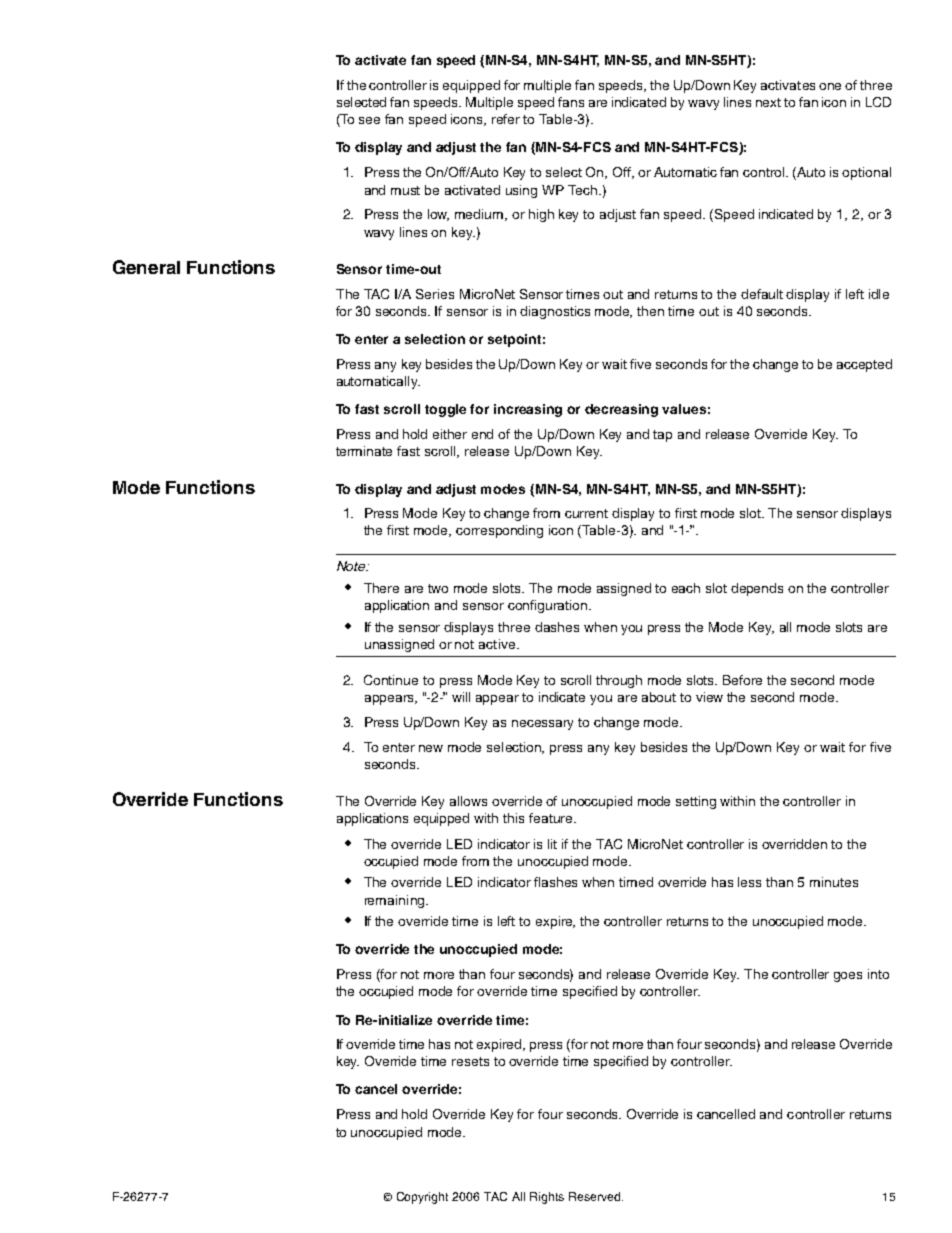 The width and height of the document is (952, 1233). I want to click on Reserved, so click(596, 1196).
